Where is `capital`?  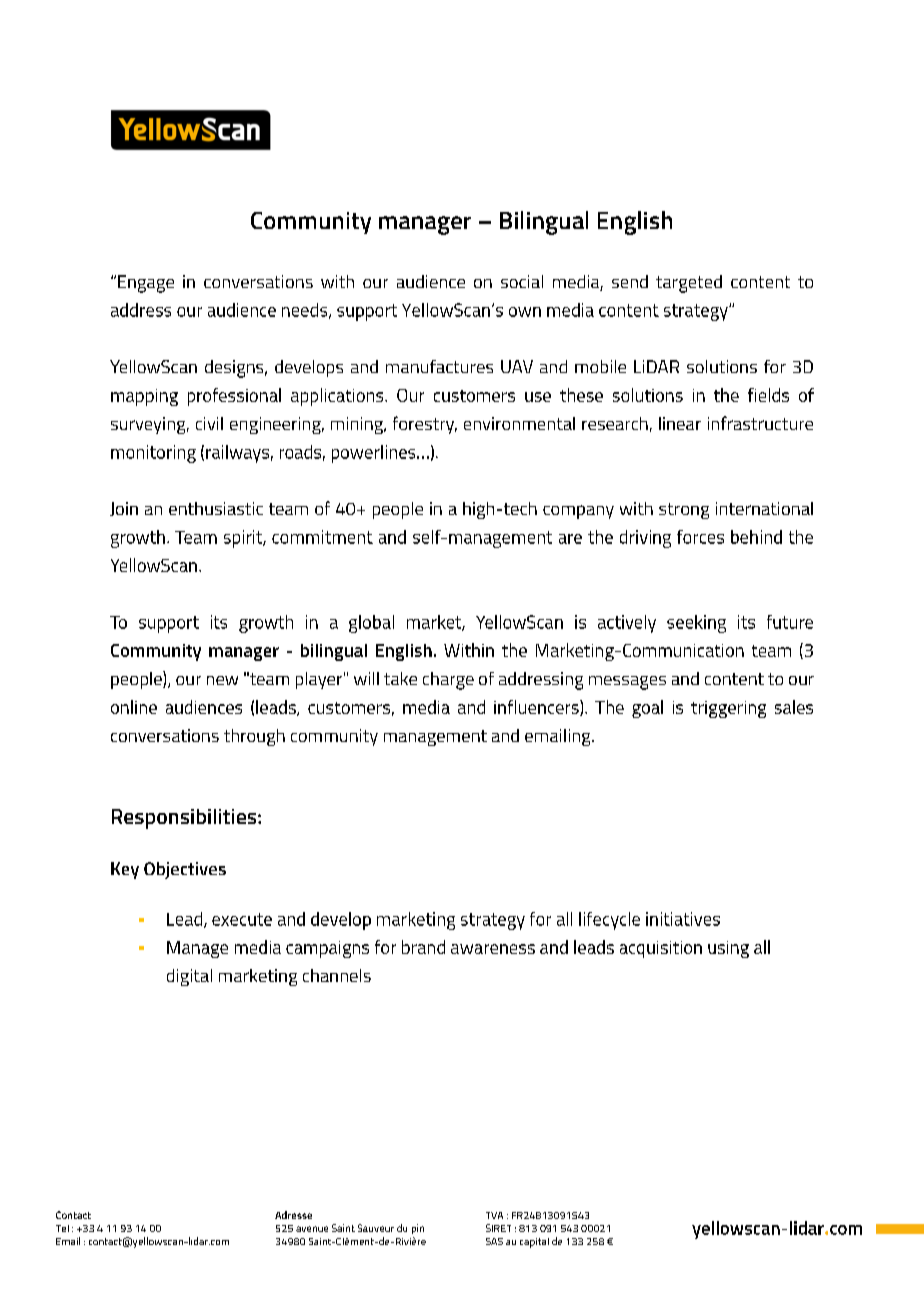 capital is located at coordinates (534, 1243).
